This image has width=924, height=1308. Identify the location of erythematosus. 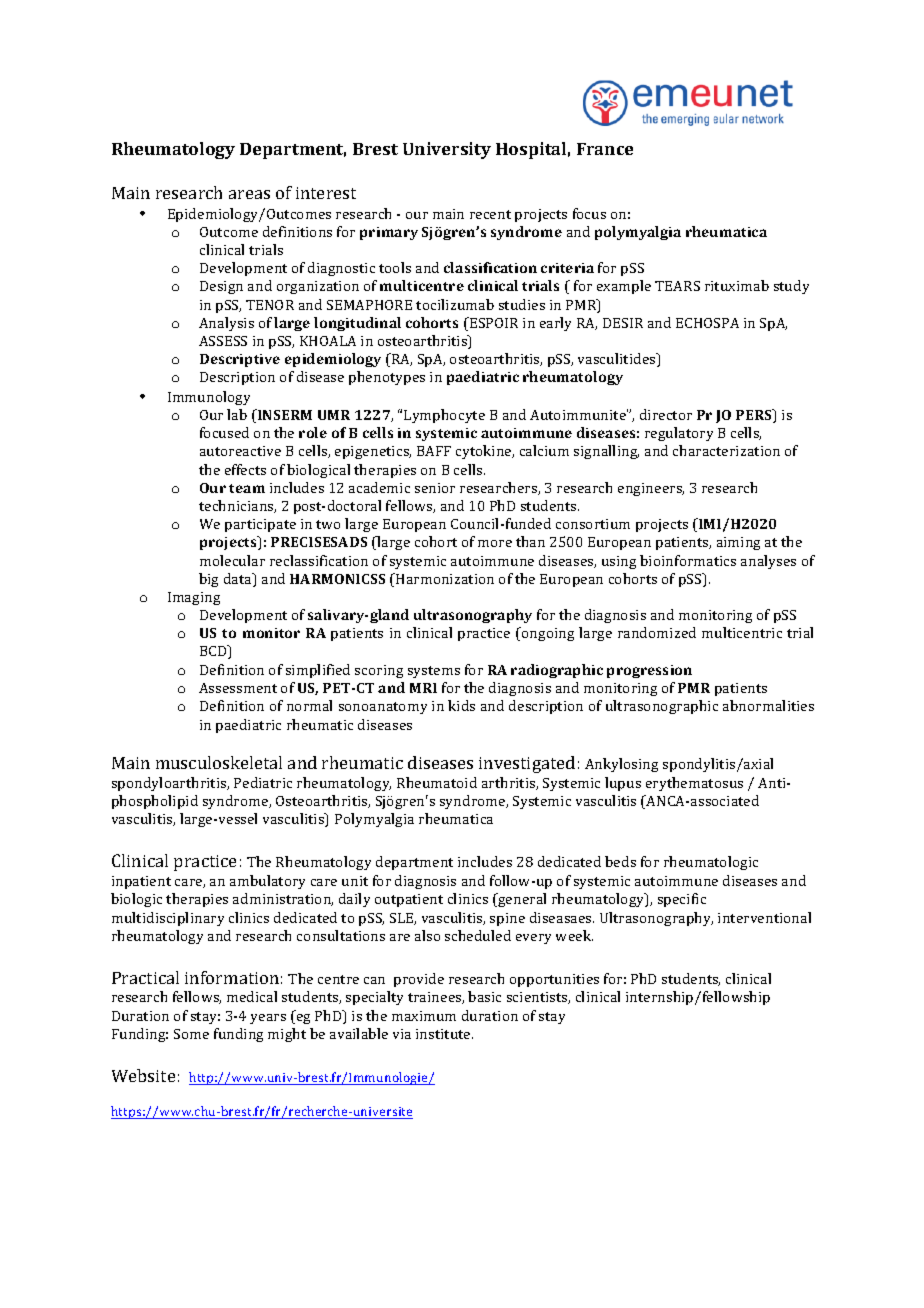
(694, 784).
